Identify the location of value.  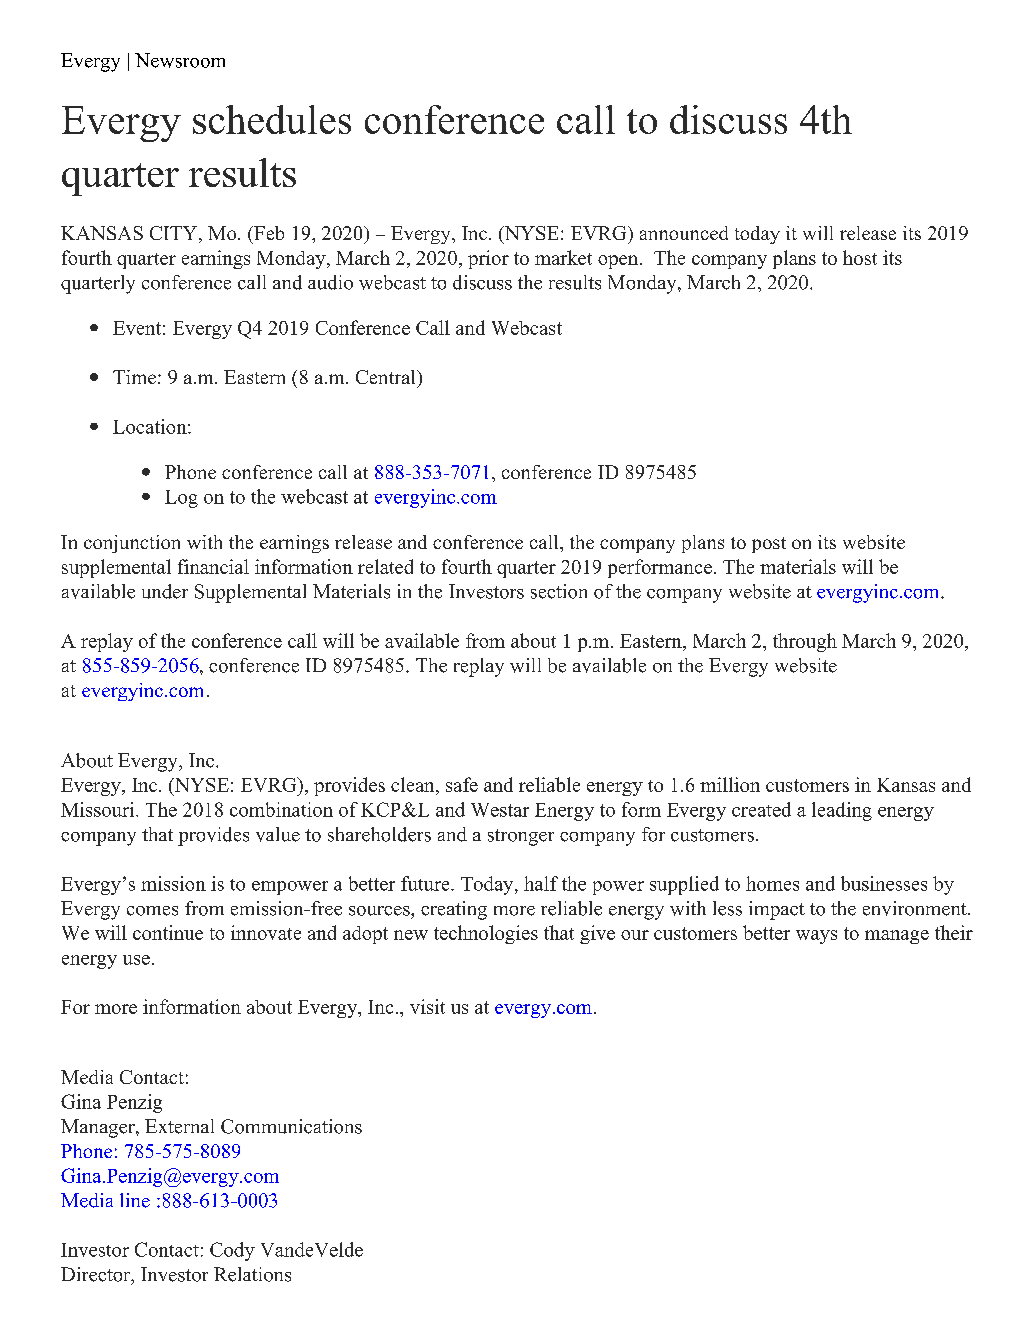
(278, 834).
